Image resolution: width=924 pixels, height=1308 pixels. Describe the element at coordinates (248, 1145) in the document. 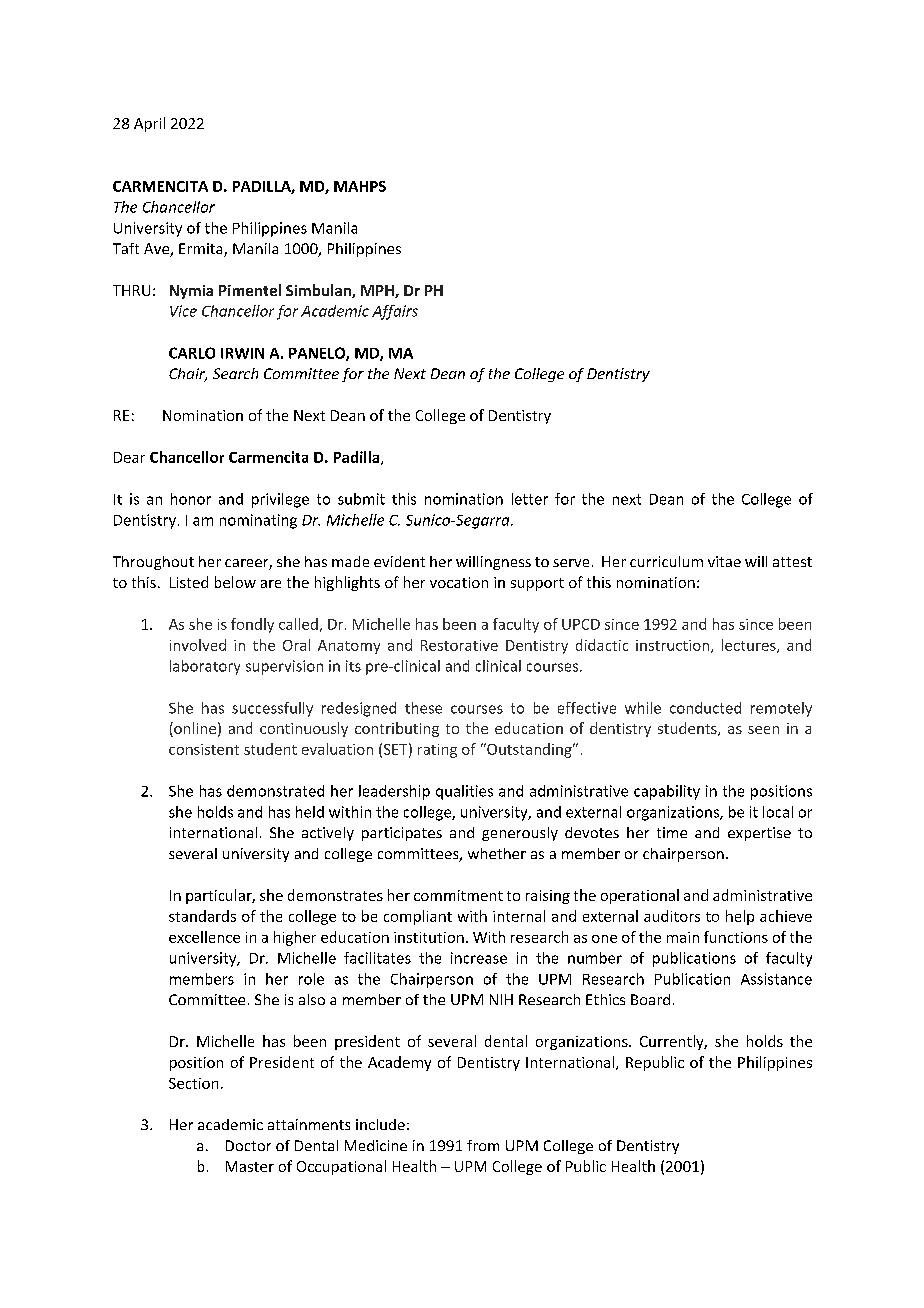

I see `Doctor` at that location.
